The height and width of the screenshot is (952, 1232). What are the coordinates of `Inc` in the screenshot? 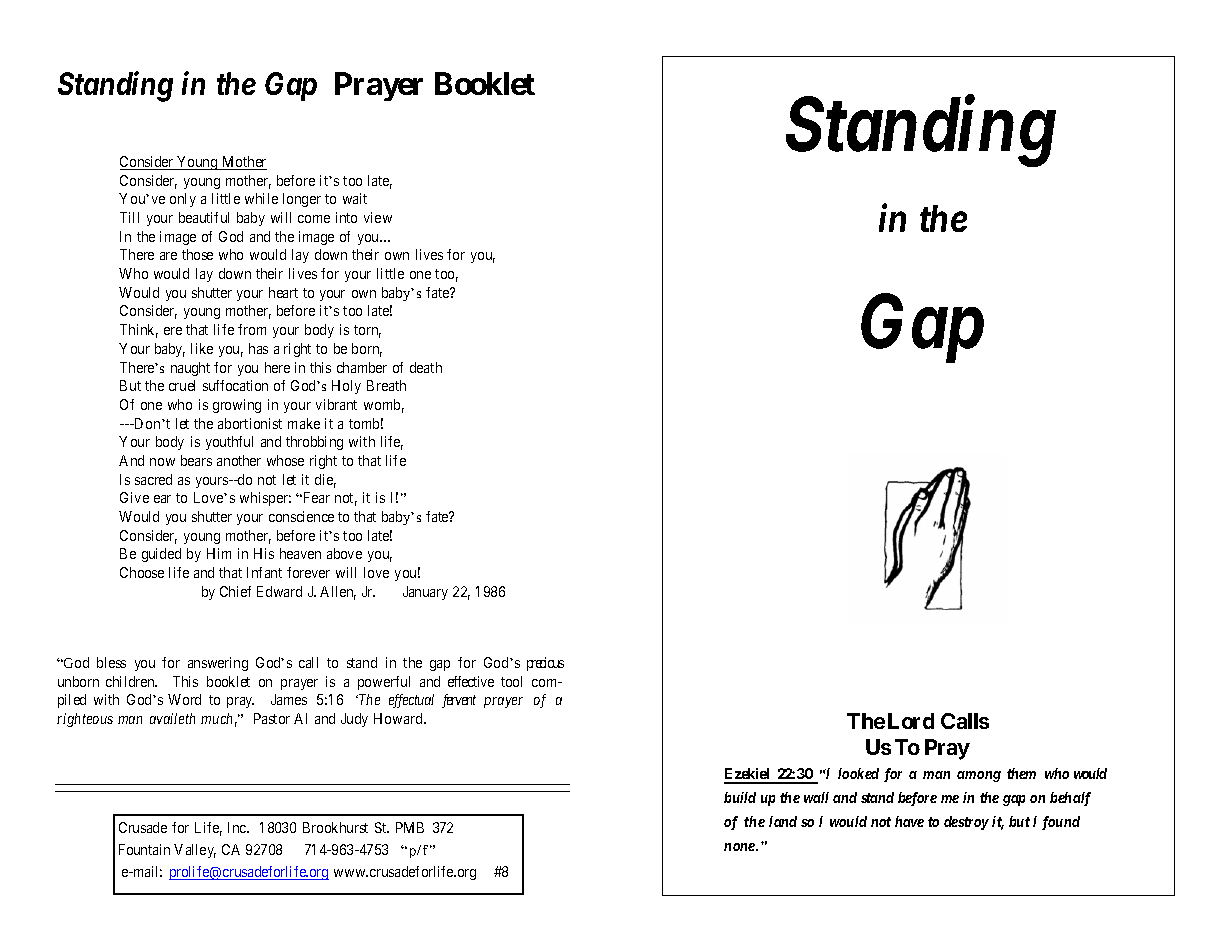 It's located at (238, 827).
